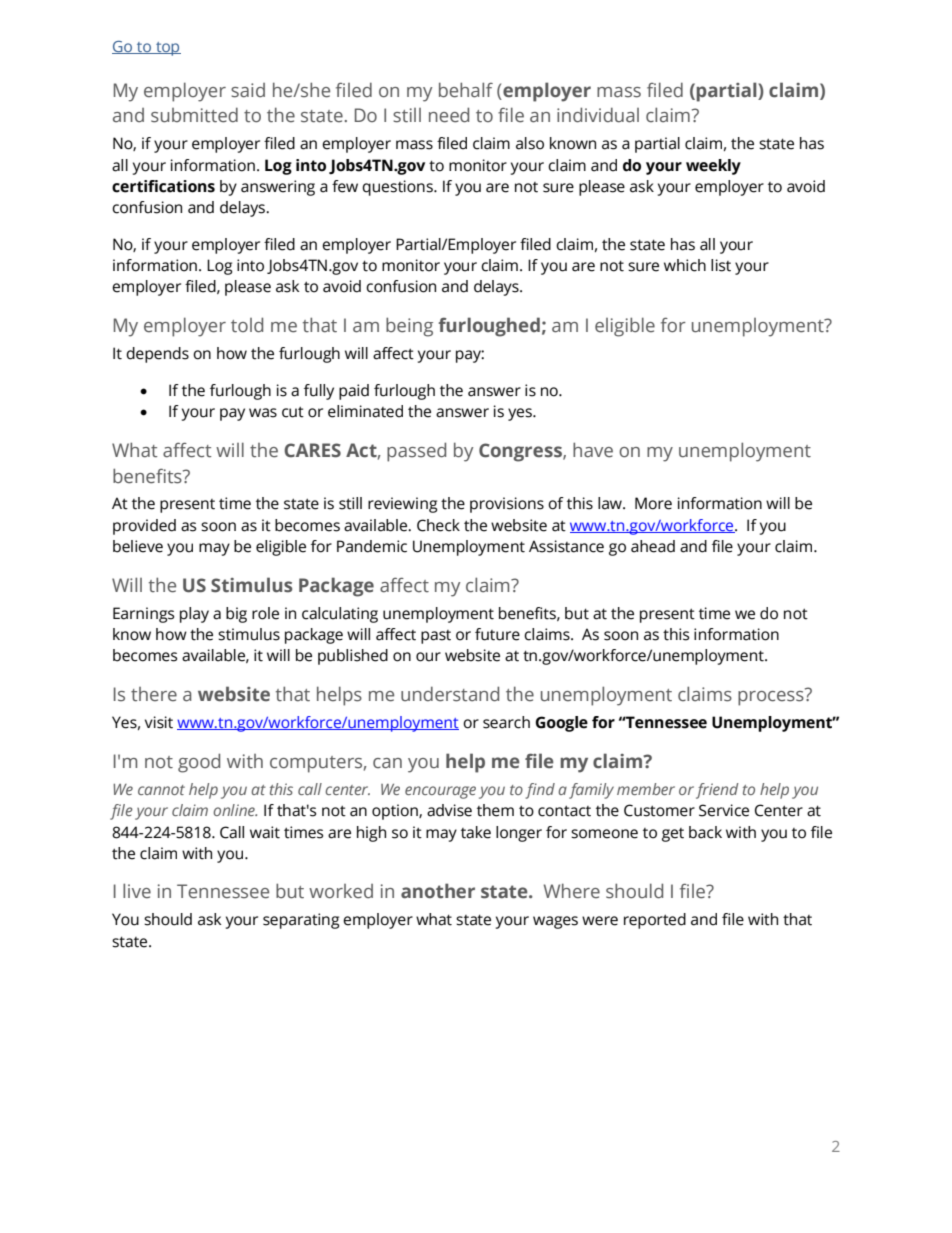 The image size is (952, 1233). What do you see at coordinates (409, 327) in the document?
I see `being` at bounding box center [409, 327].
